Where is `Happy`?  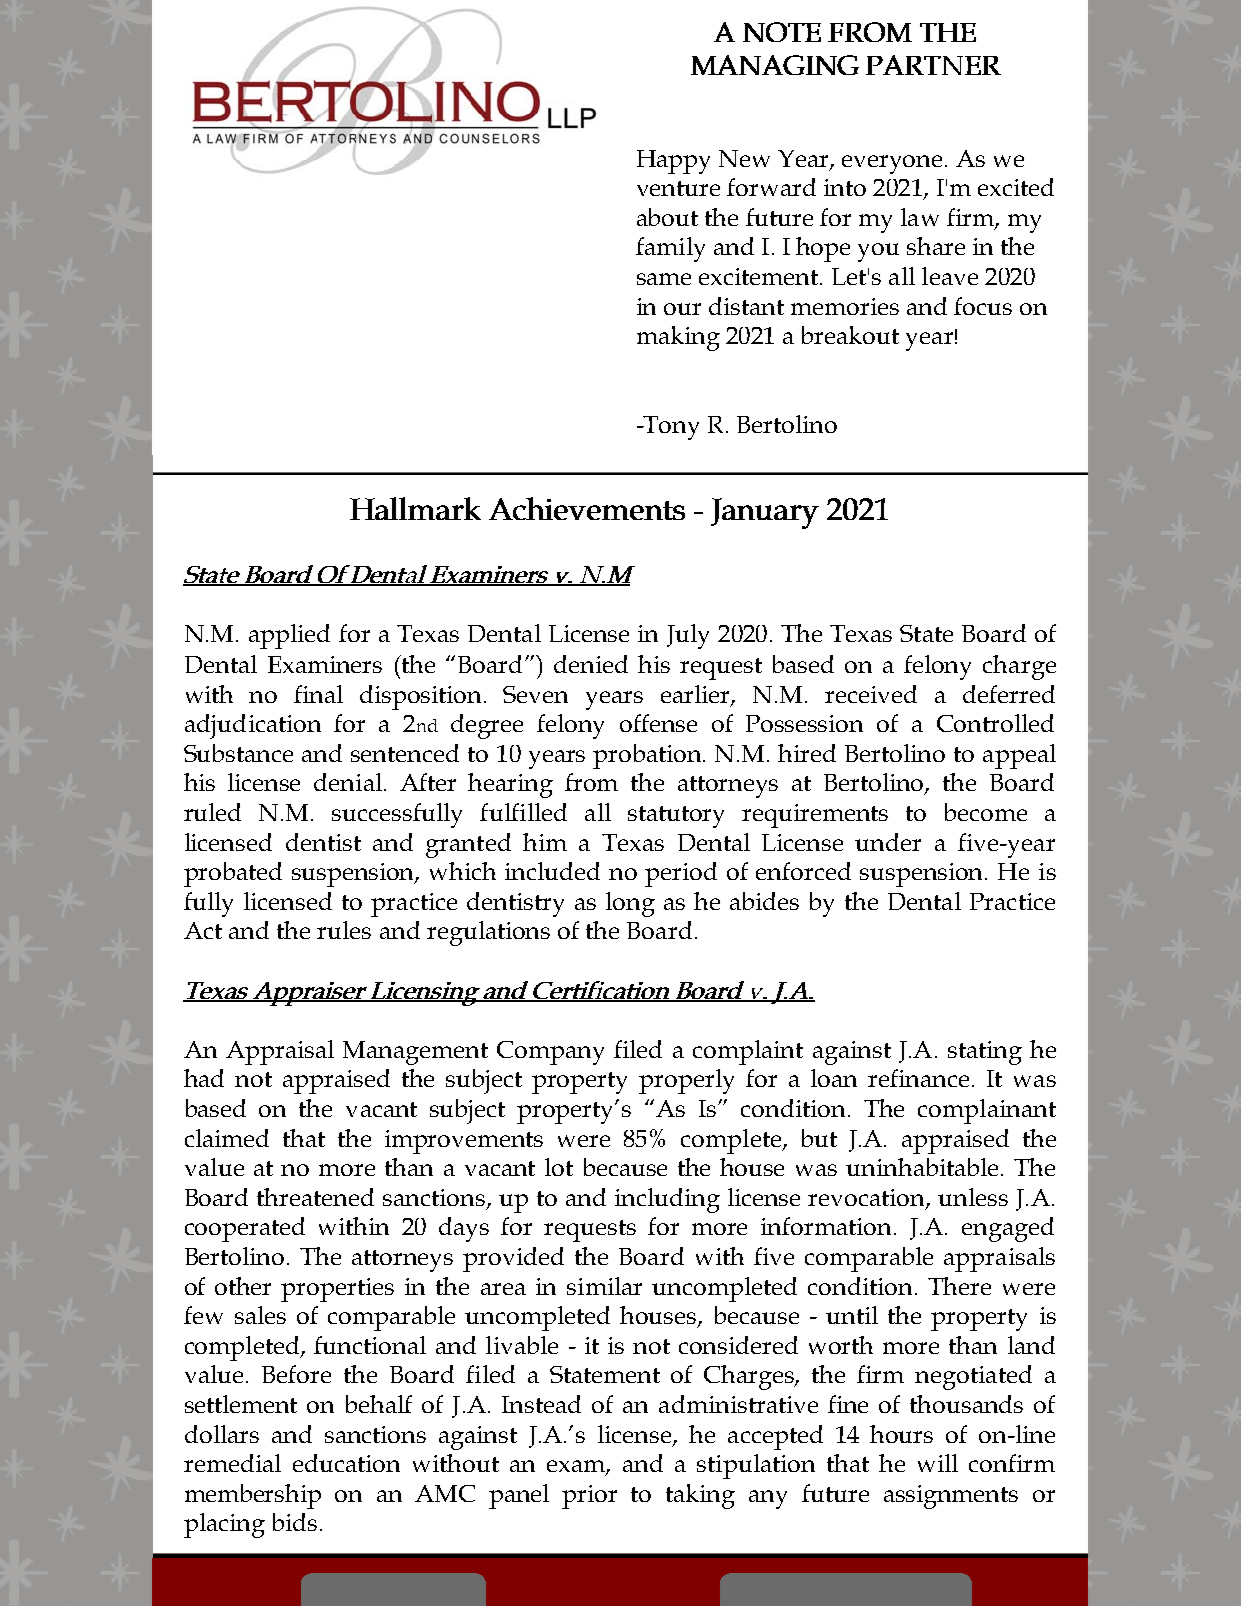 Happy is located at coordinates (673, 162).
